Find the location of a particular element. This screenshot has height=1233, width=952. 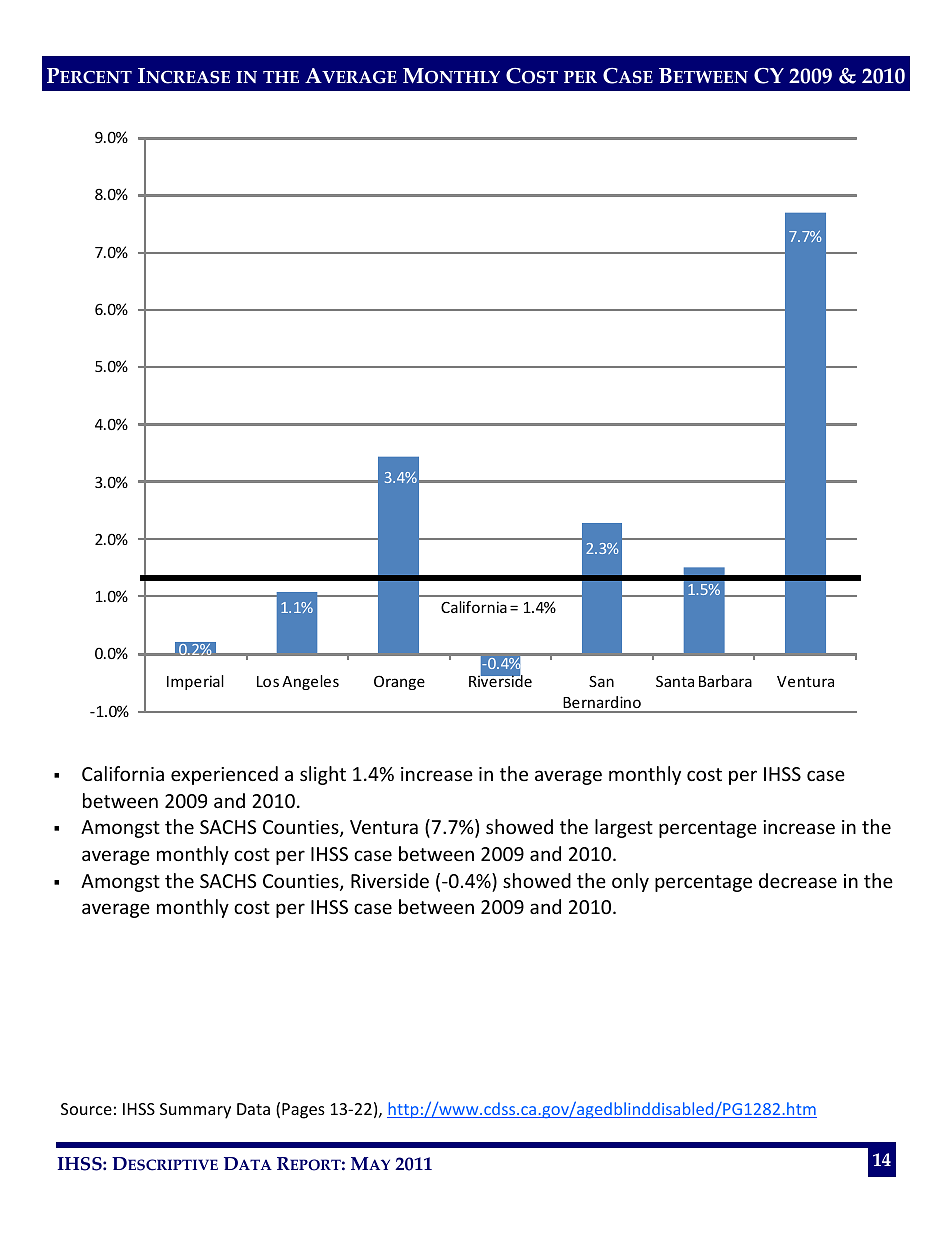

Imperial is located at coordinates (195, 682).
